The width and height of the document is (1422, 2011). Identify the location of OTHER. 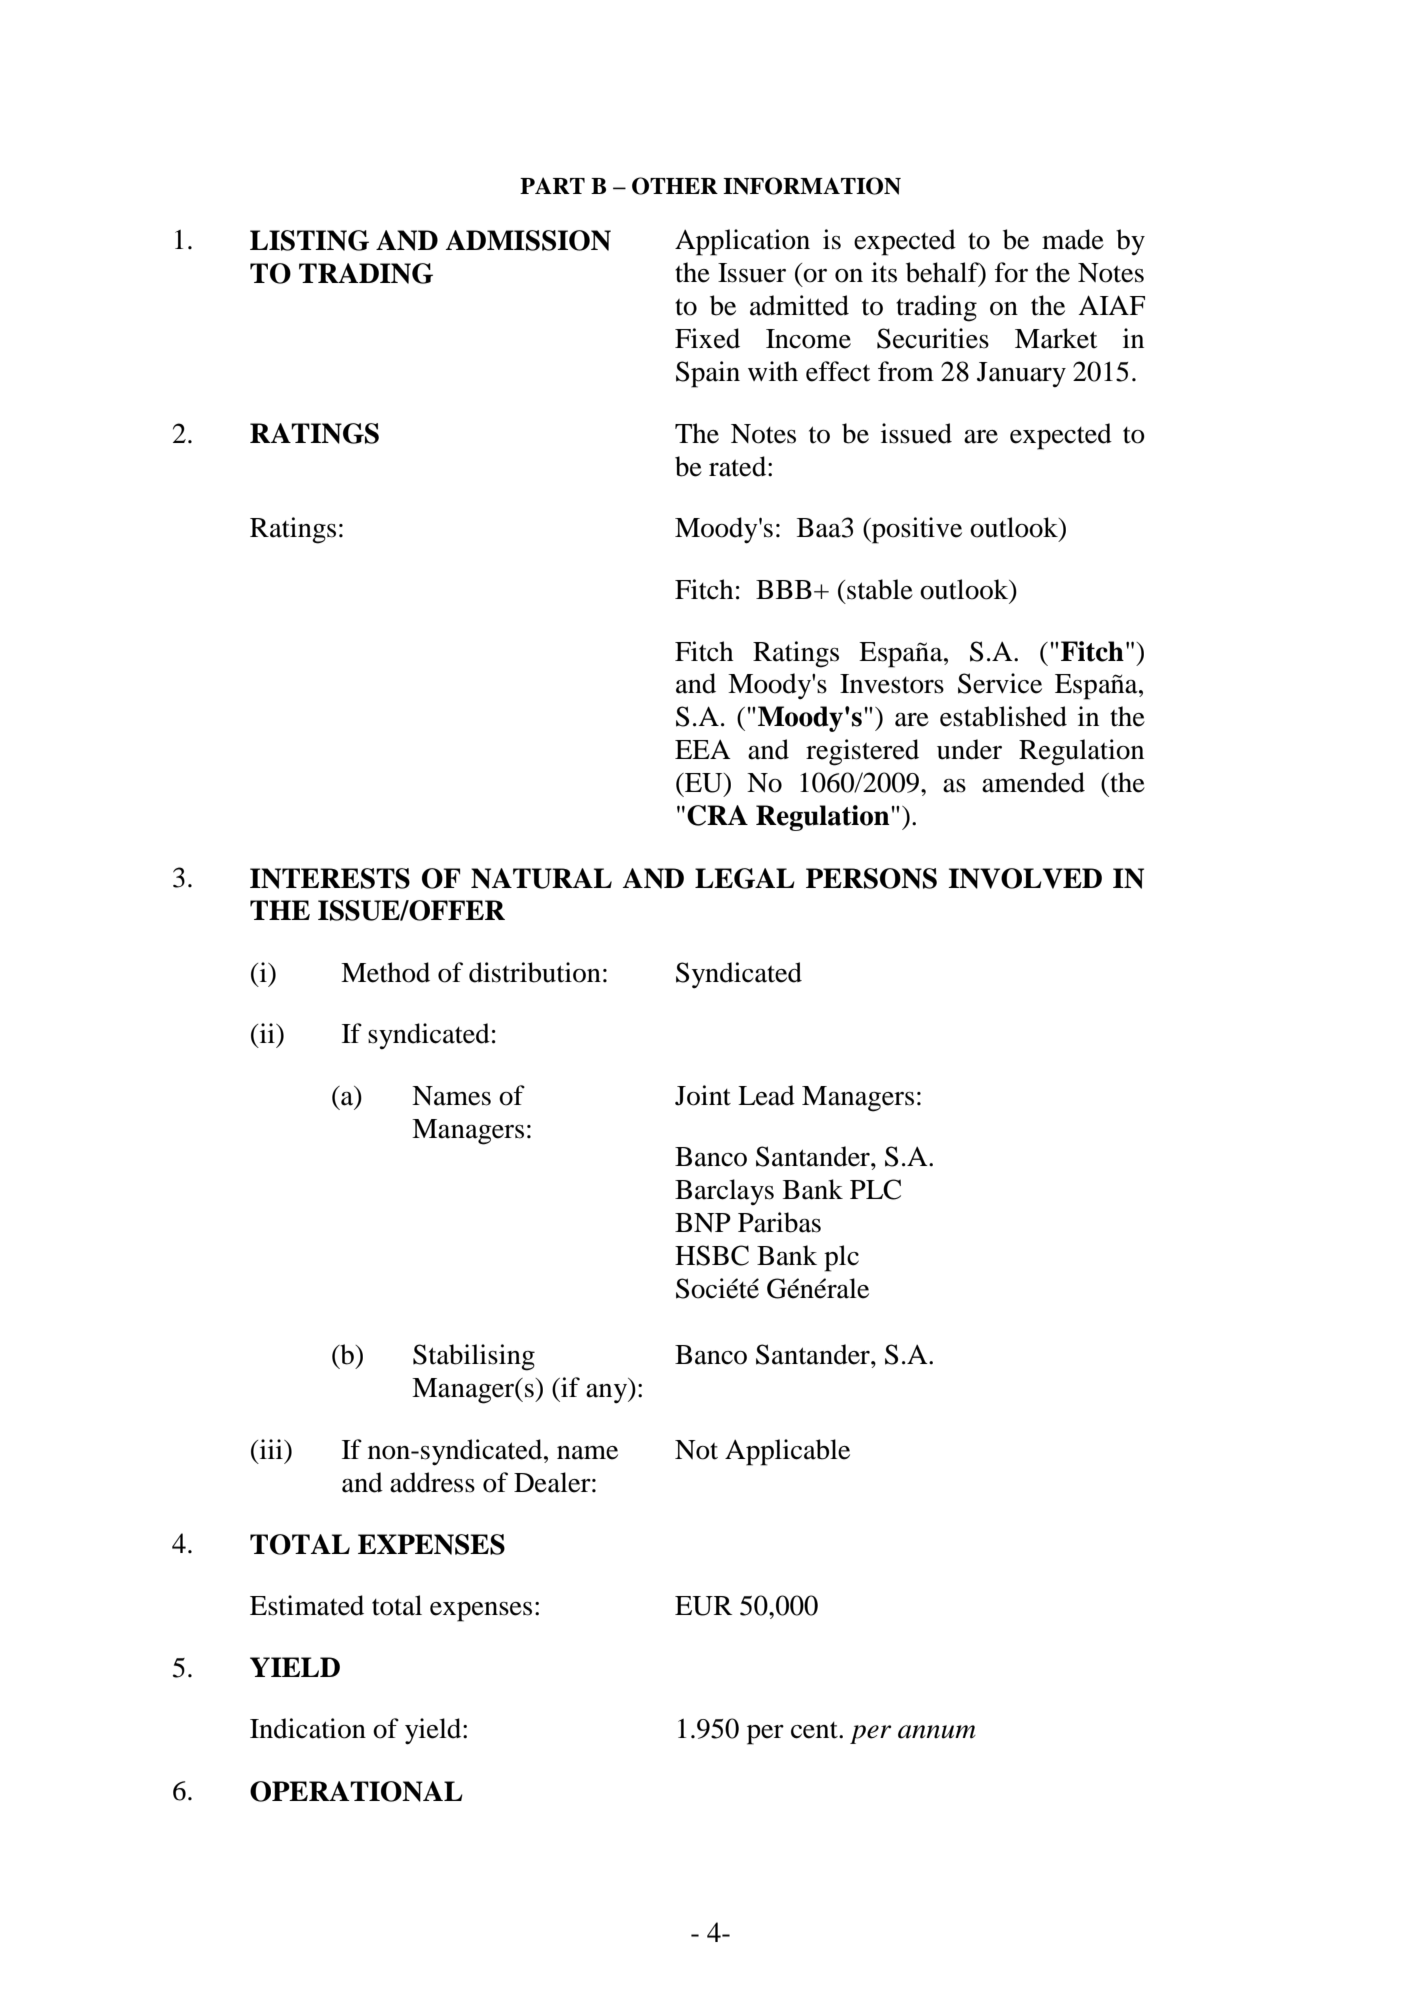
(675, 186).
